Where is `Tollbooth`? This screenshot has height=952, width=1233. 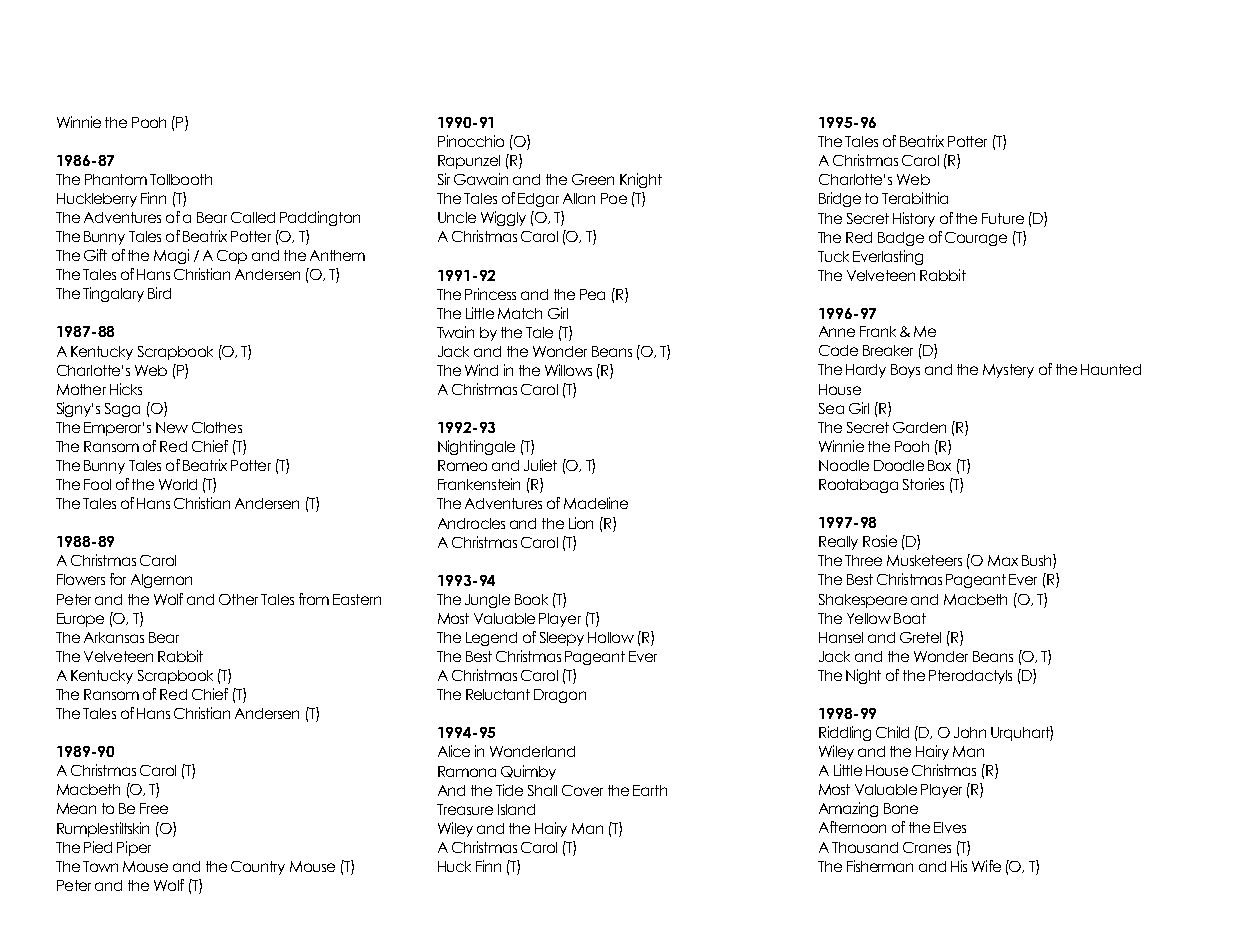
Tollbooth is located at coordinates (181, 179).
